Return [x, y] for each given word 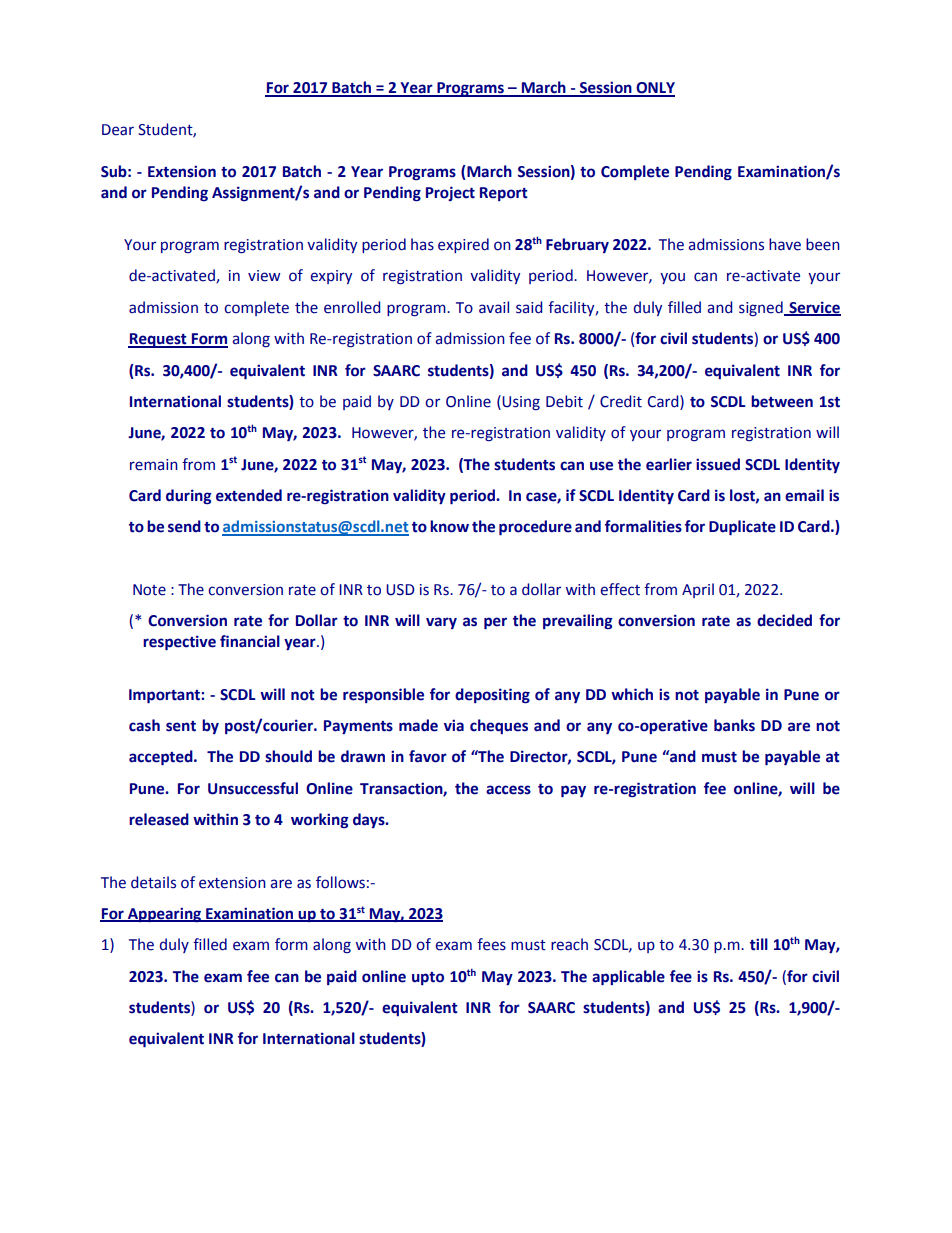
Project [450, 193]
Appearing [164, 915]
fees [491, 944]
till [759, 944]
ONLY [654, 89]
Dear [118, 130]
